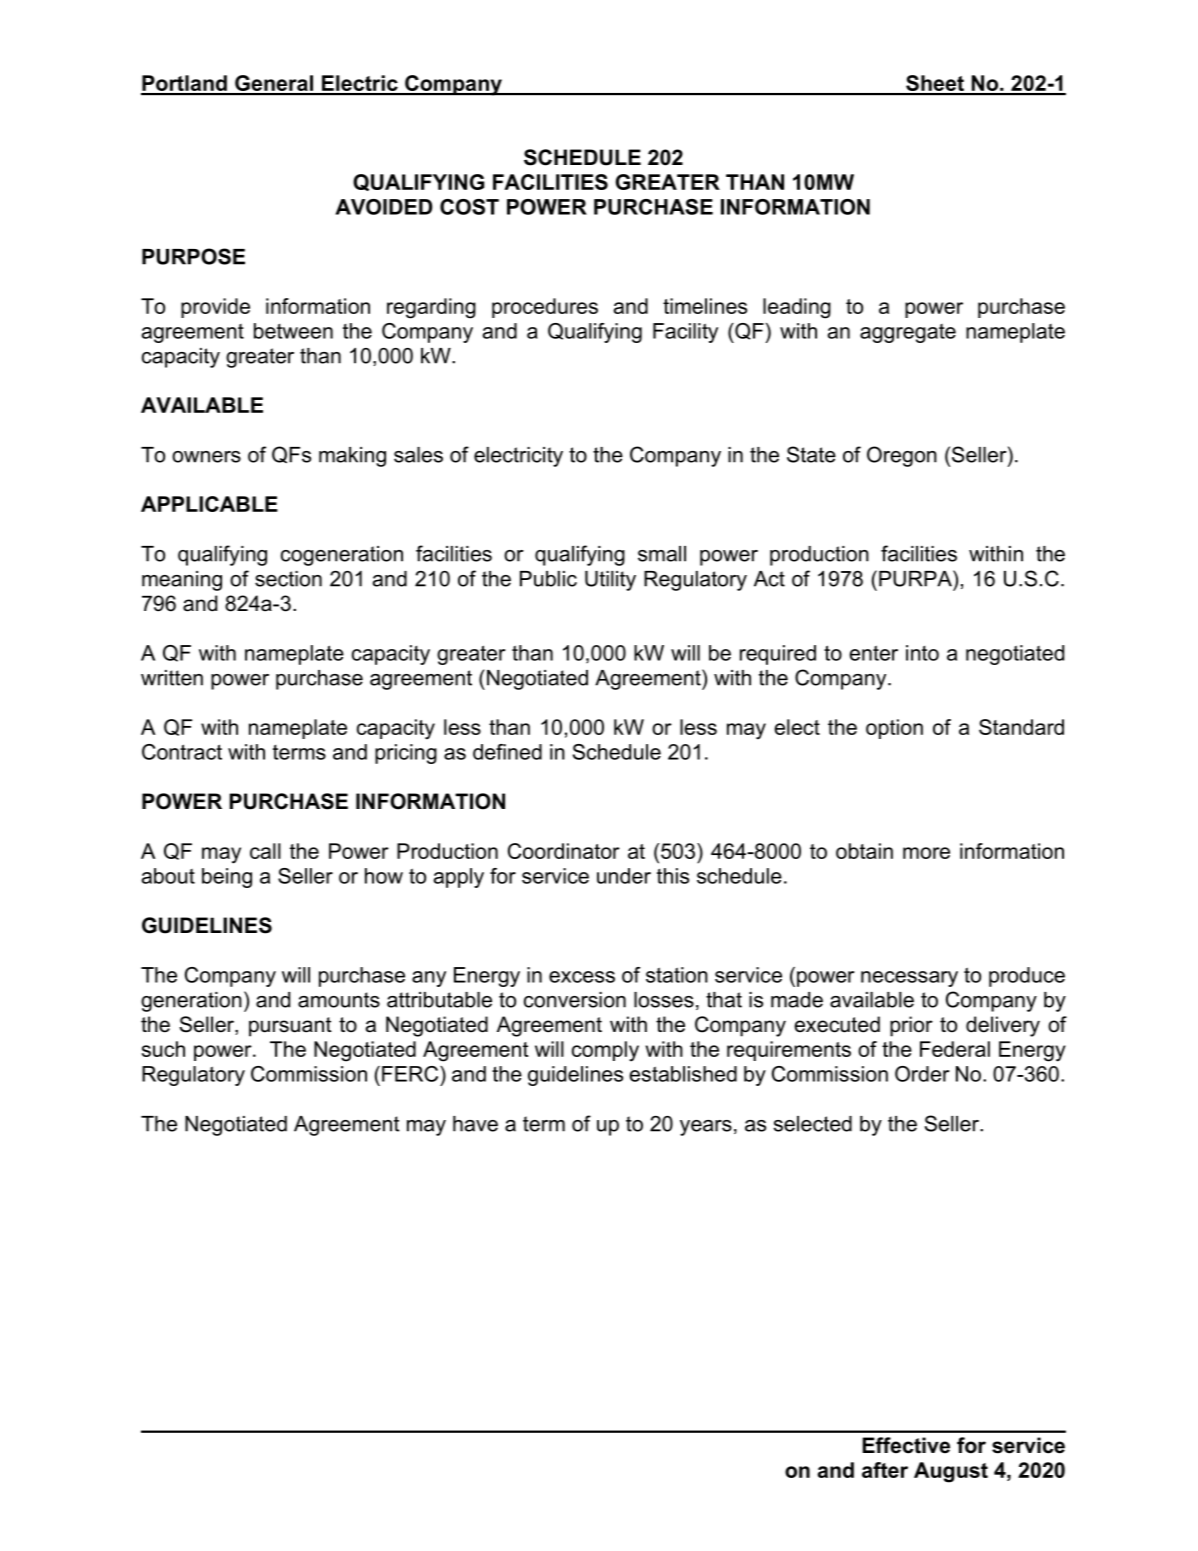 The image size is (1198, 1551). What do you see at coordinates (193, 256) in the page?
I see `PURPOSE` at bounding box center [193, 256].
